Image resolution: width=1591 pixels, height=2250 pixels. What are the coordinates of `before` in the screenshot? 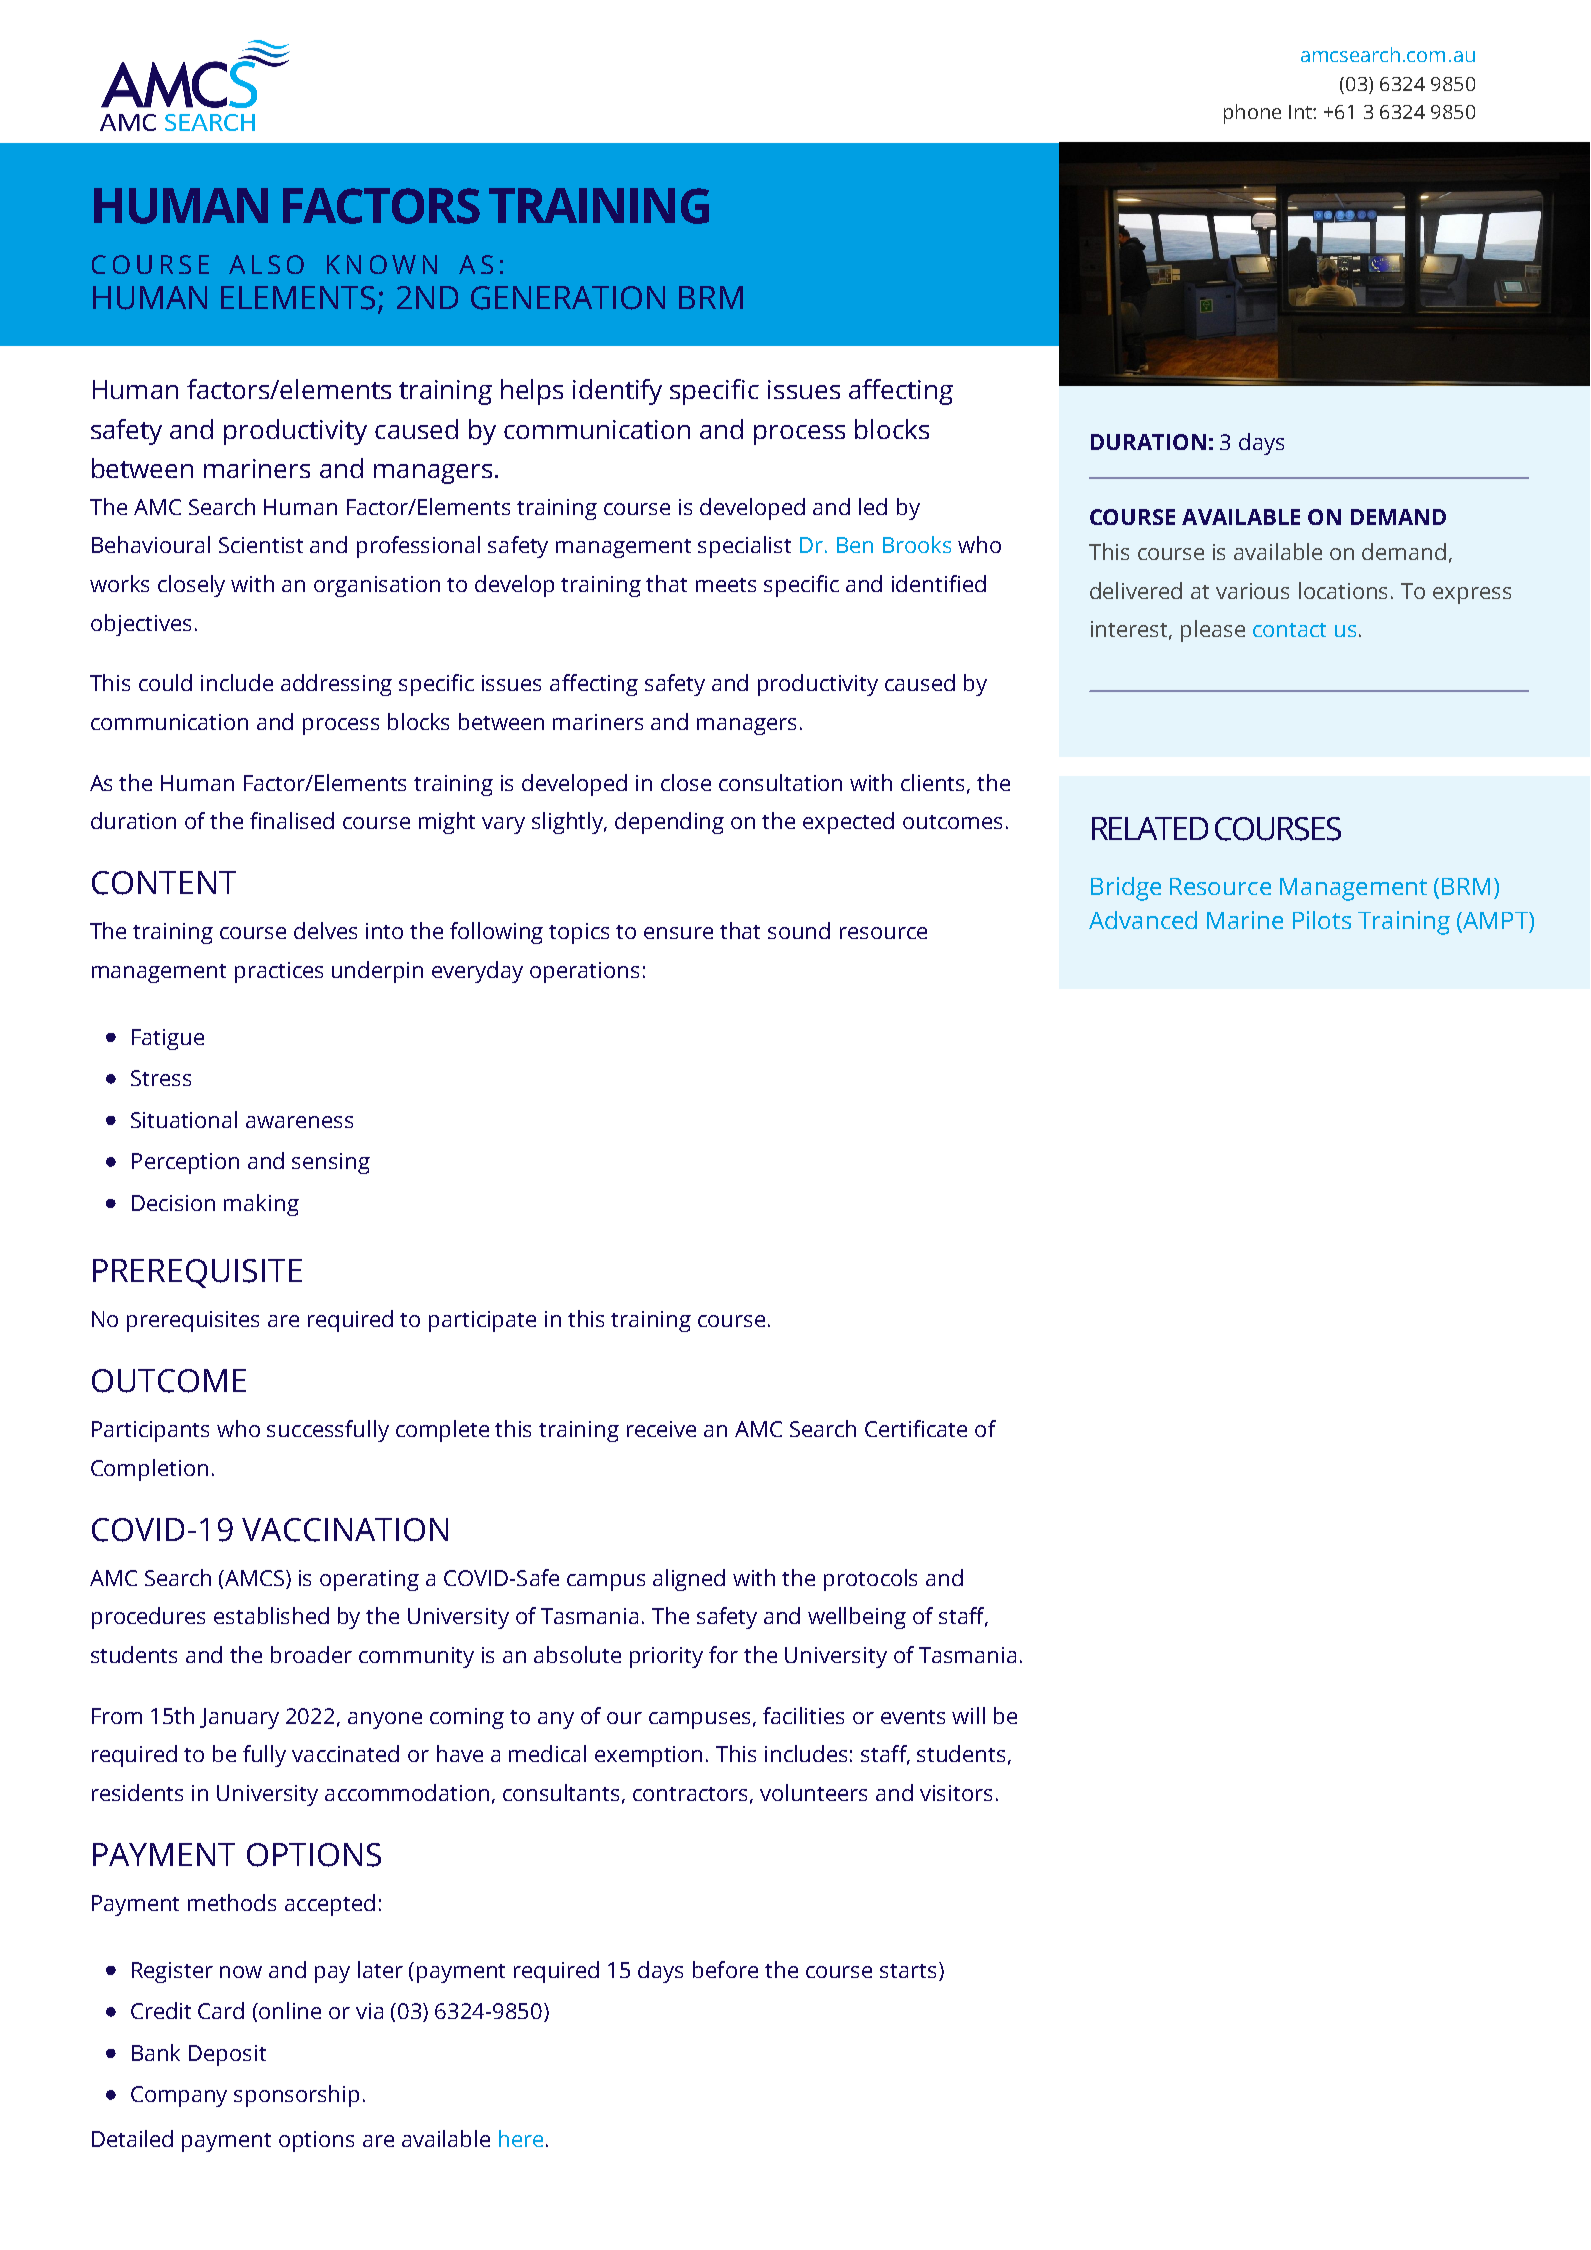 It's located at (725, 1969).
